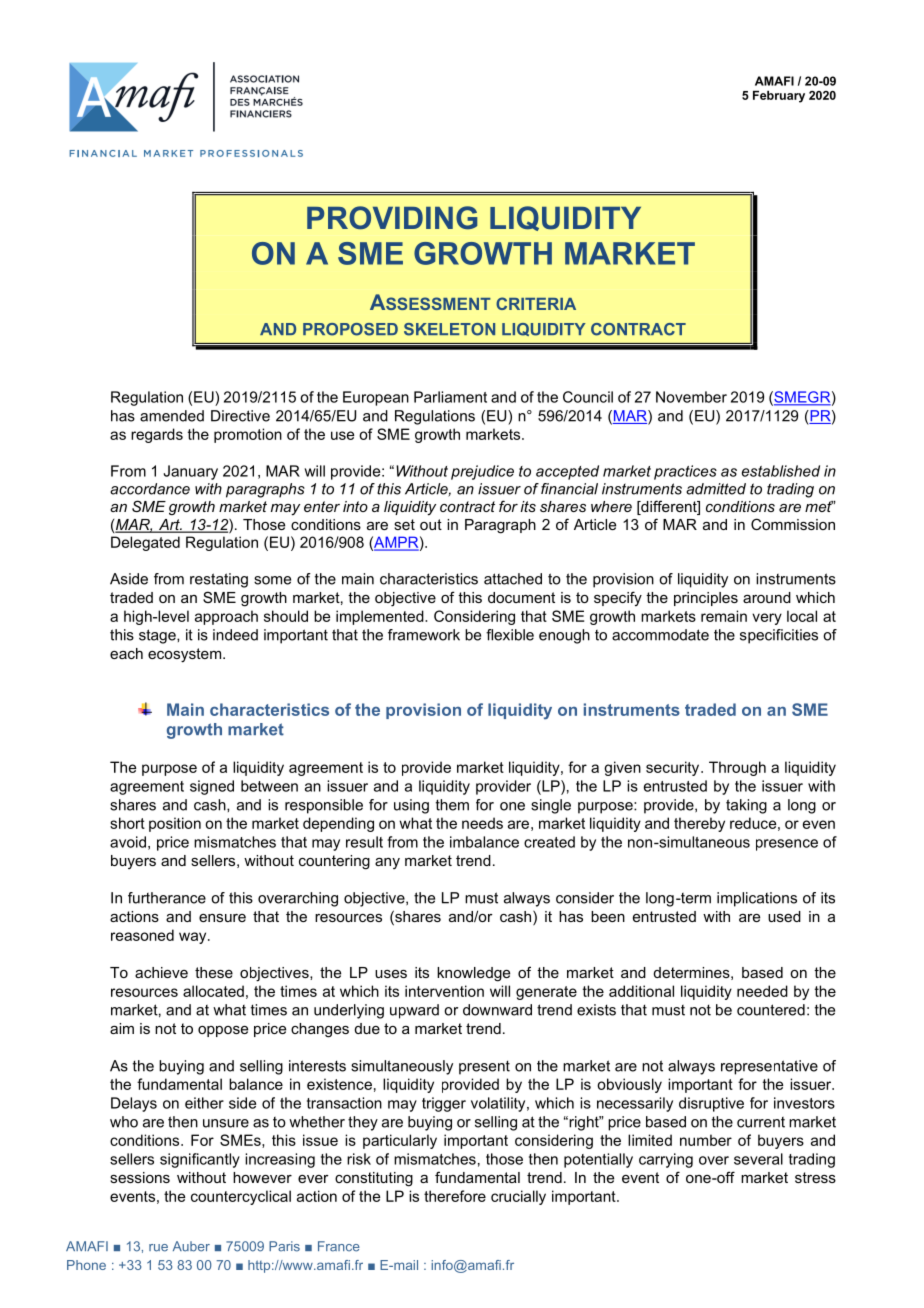  What do you see at coordinates (392, 218) in the screenshot?
I see `PROVIDING` at bounding box center [392, 218].
